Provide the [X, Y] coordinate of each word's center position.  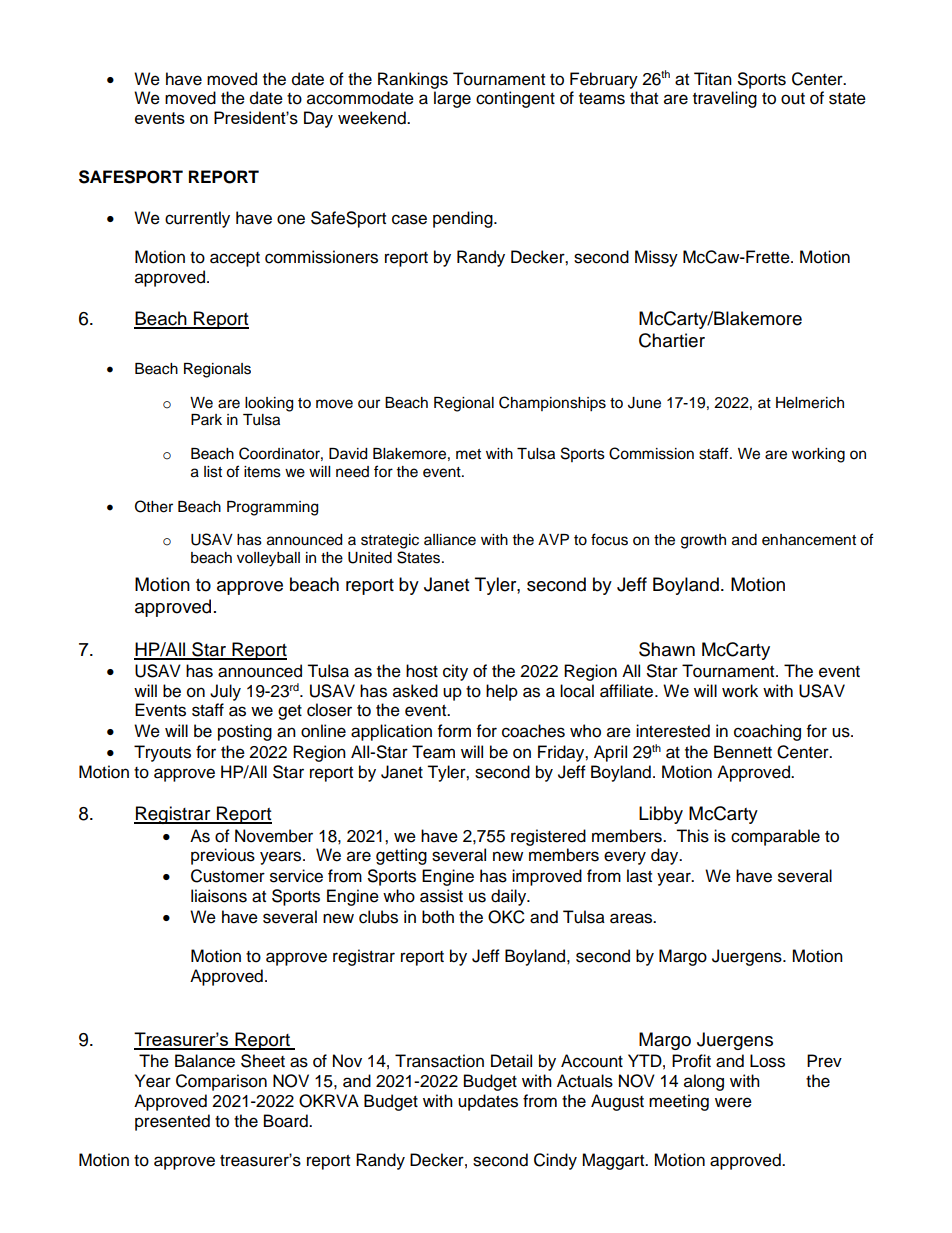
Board [287, 1121]
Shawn [667, 649]
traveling [725, 99]
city [455, 672]
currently [197, 219]
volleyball [268, 559]
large [452, 99]
